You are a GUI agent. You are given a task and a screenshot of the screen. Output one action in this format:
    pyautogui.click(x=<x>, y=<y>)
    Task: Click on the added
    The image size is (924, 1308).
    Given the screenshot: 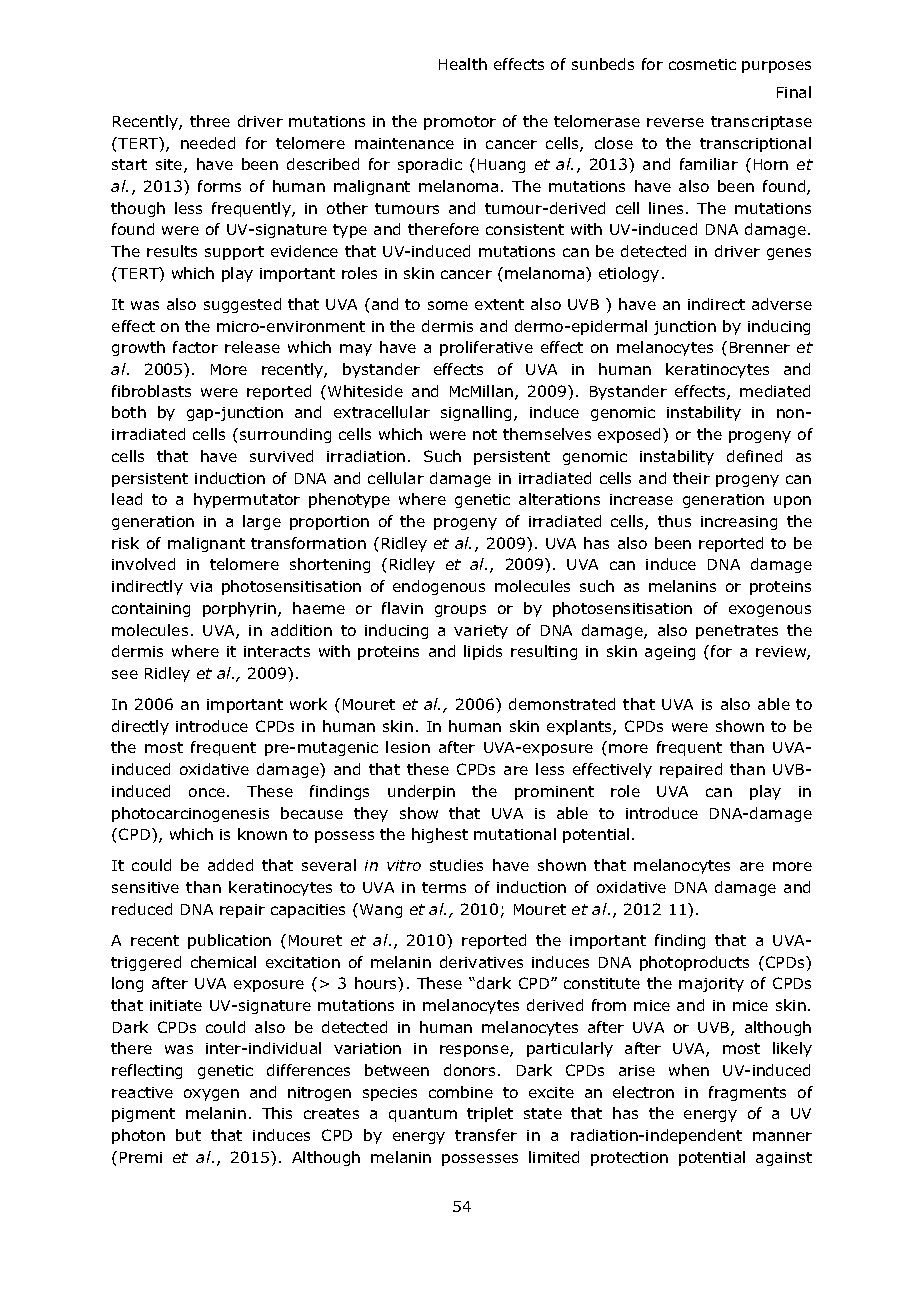 What is the action you would take?
    pyautogui.click(x=230, y=865)
